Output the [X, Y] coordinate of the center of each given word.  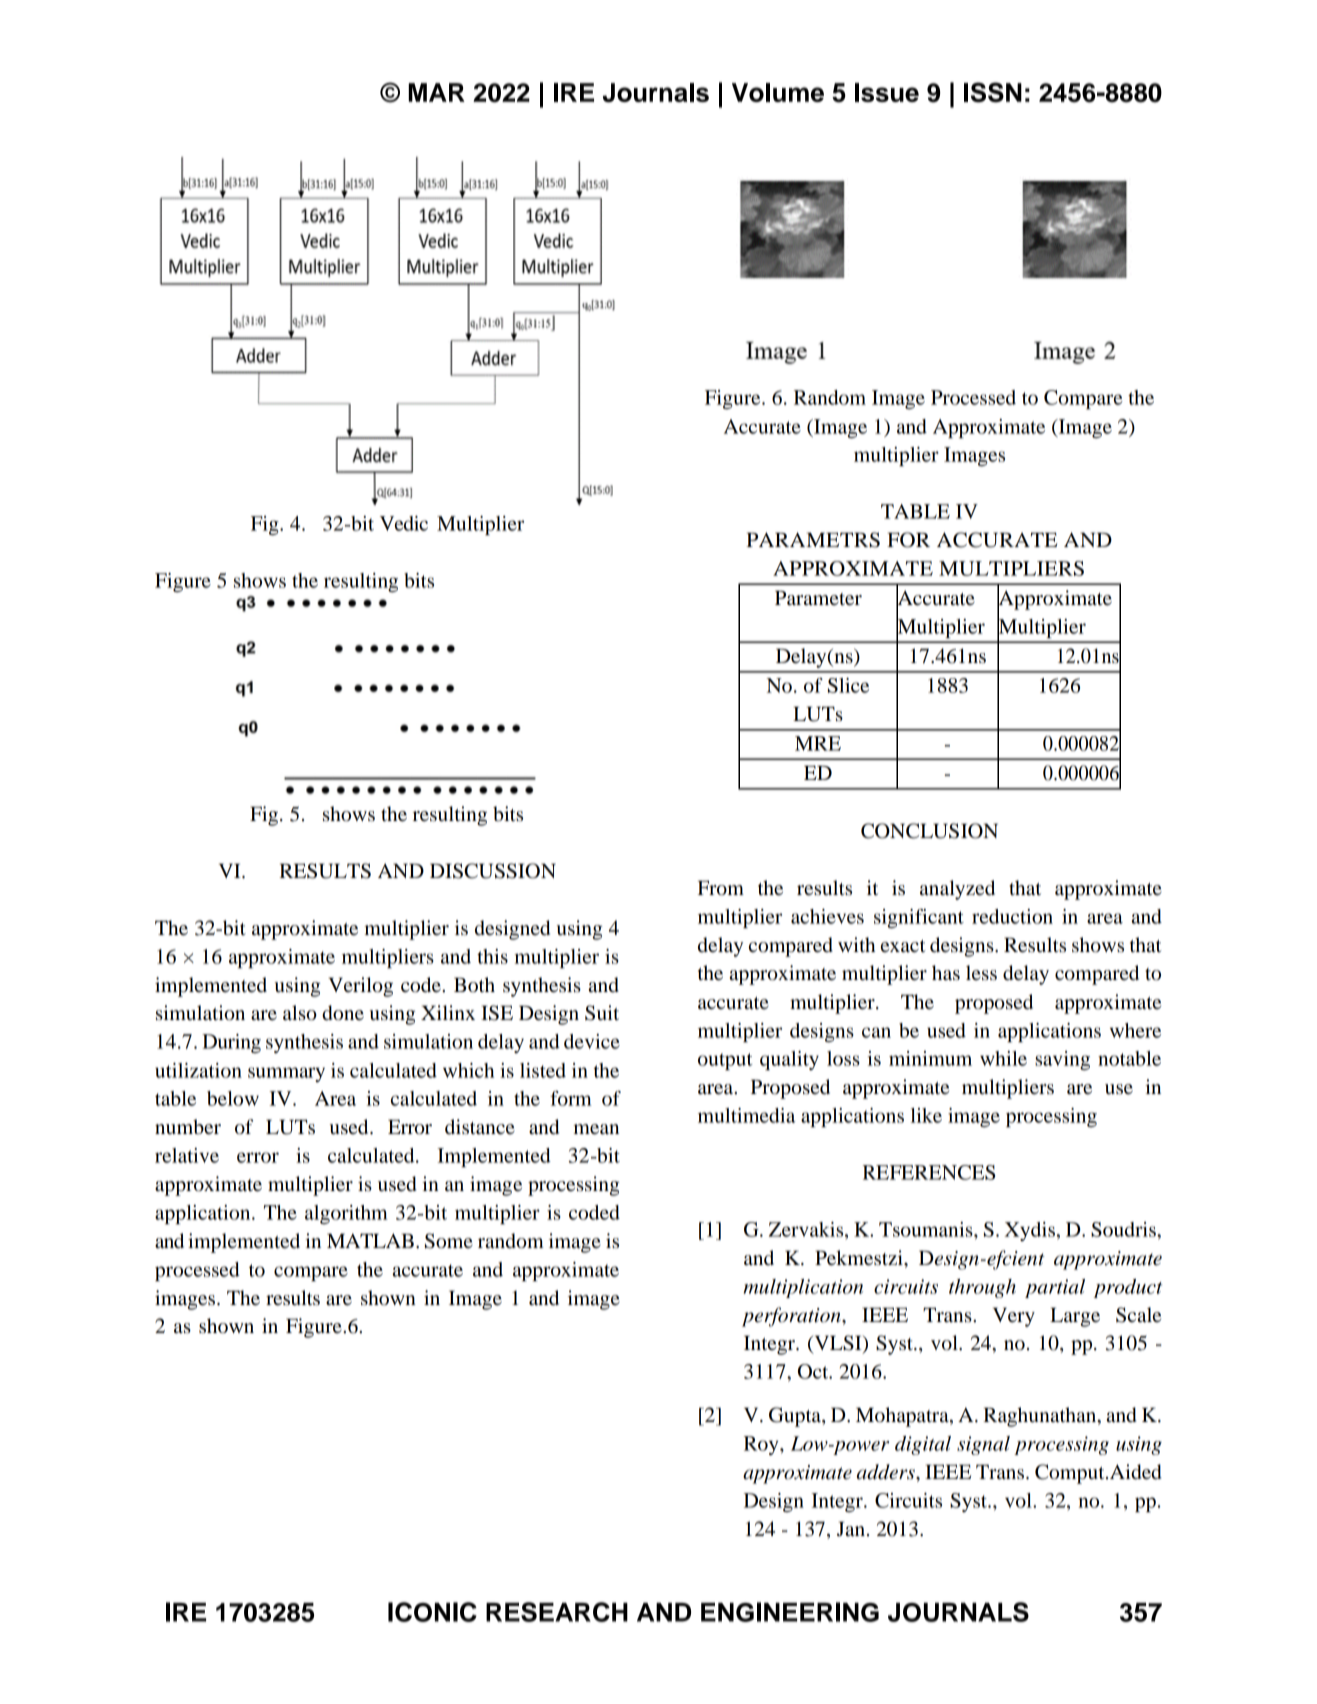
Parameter [818, 598]
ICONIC [432, 1612]
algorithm [346, 1214]
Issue [887, 92]
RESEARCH [557, 1612]
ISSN [993, 92]
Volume [778, 92]
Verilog [361, 987]
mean [596, 1129]
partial [1055, 1288]
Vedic [404, 523]
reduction [1012, 916]
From [721, 888]
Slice [848, 685]
